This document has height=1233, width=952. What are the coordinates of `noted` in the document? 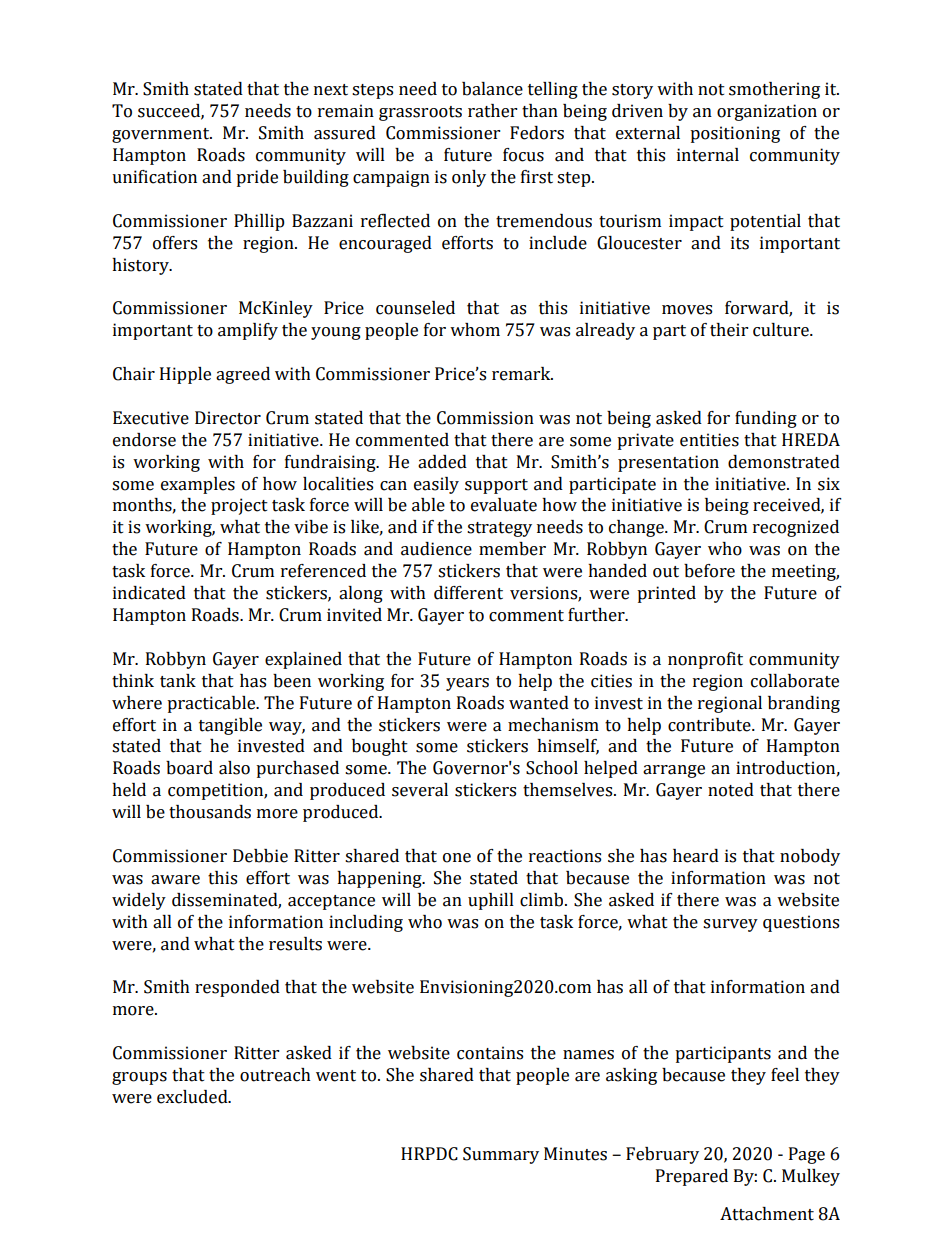 It's located at (731, 790).
